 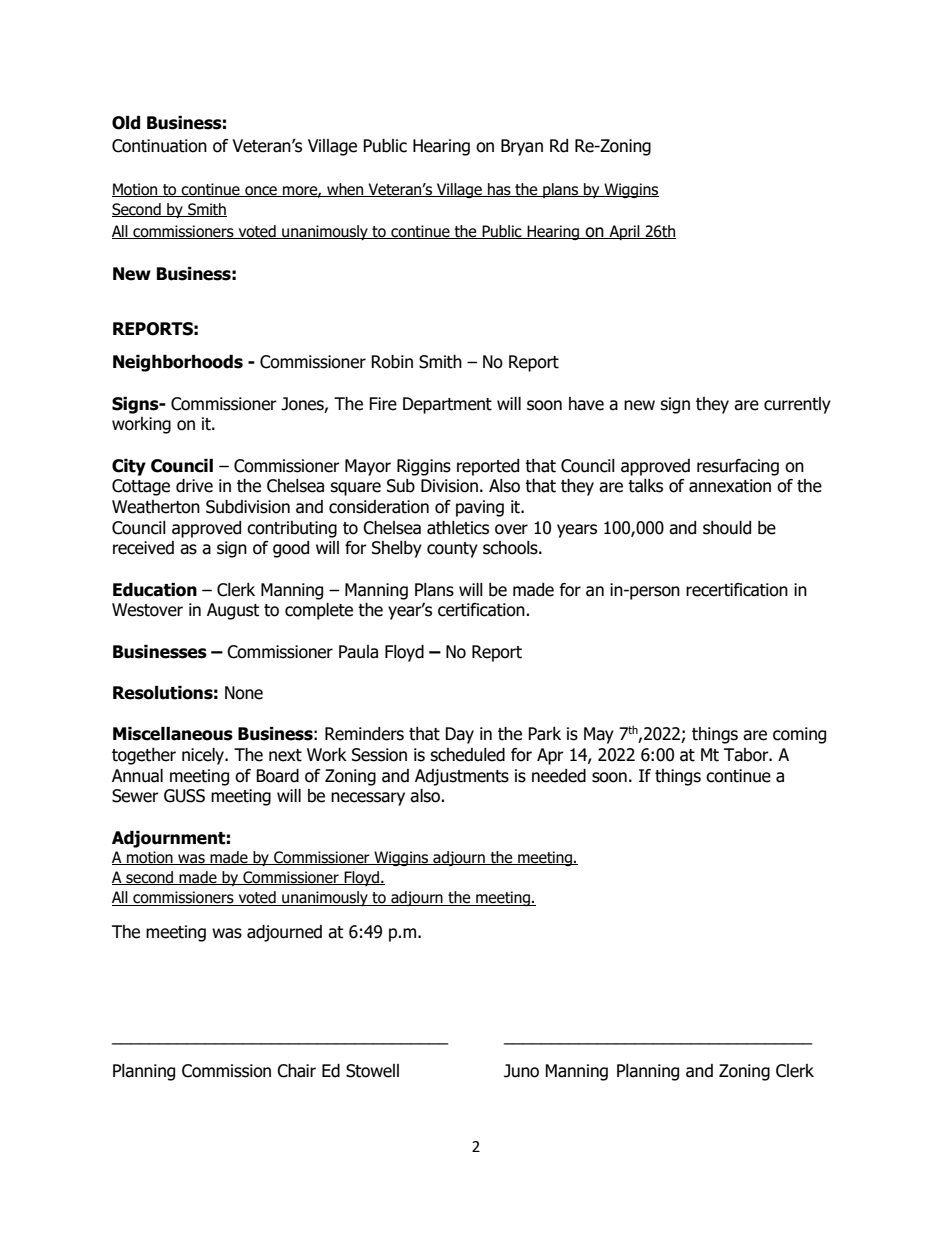 What do you see at coordinates (296, 1071) in the screenshot?
I see `Chair` at bounding box center [296, 1071].
